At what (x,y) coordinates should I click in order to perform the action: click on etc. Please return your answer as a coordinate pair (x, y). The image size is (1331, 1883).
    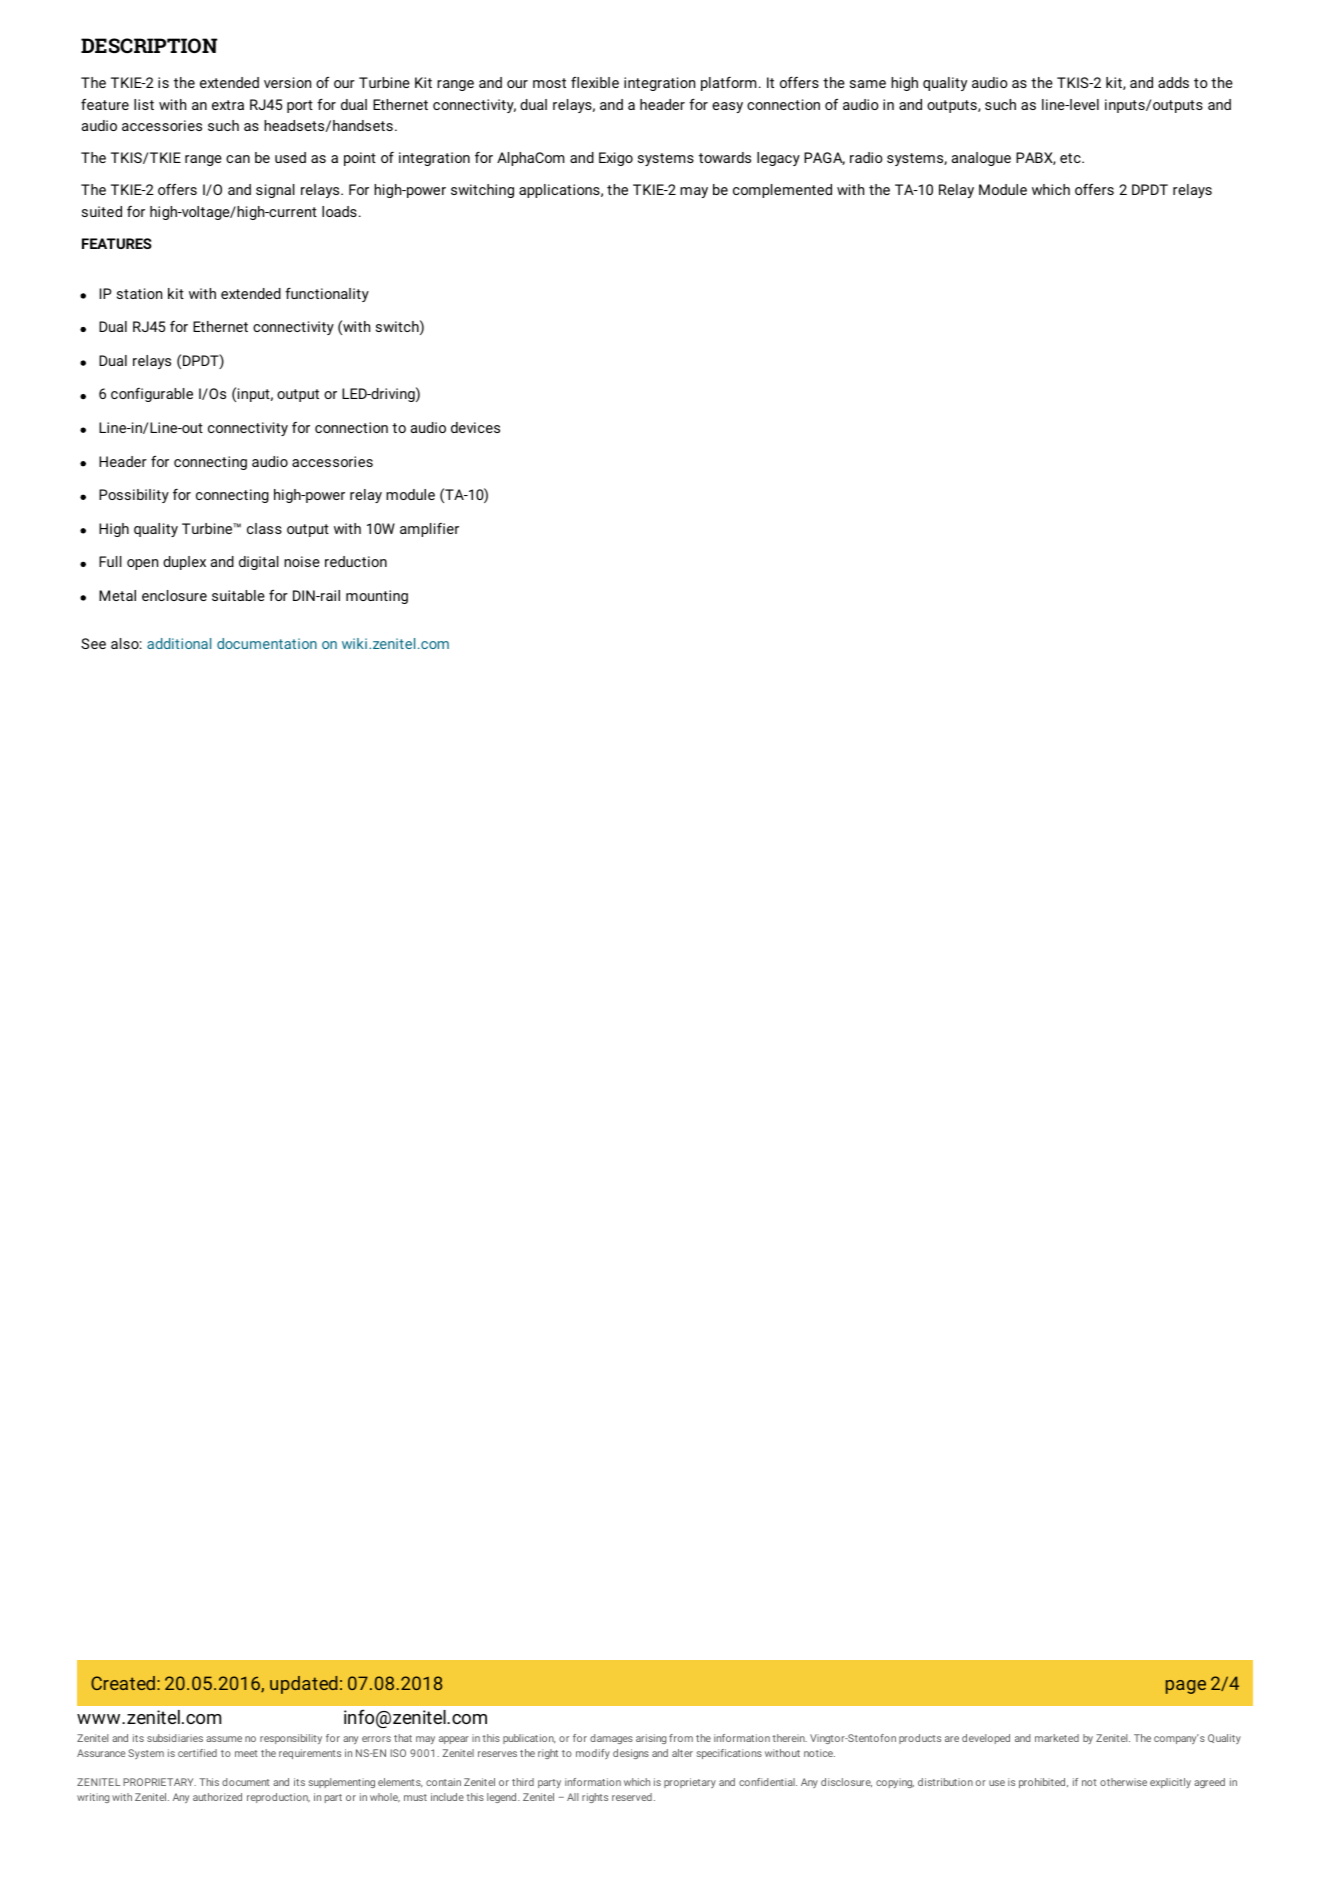
    Looking at the image, I should click on (1071, 158).
